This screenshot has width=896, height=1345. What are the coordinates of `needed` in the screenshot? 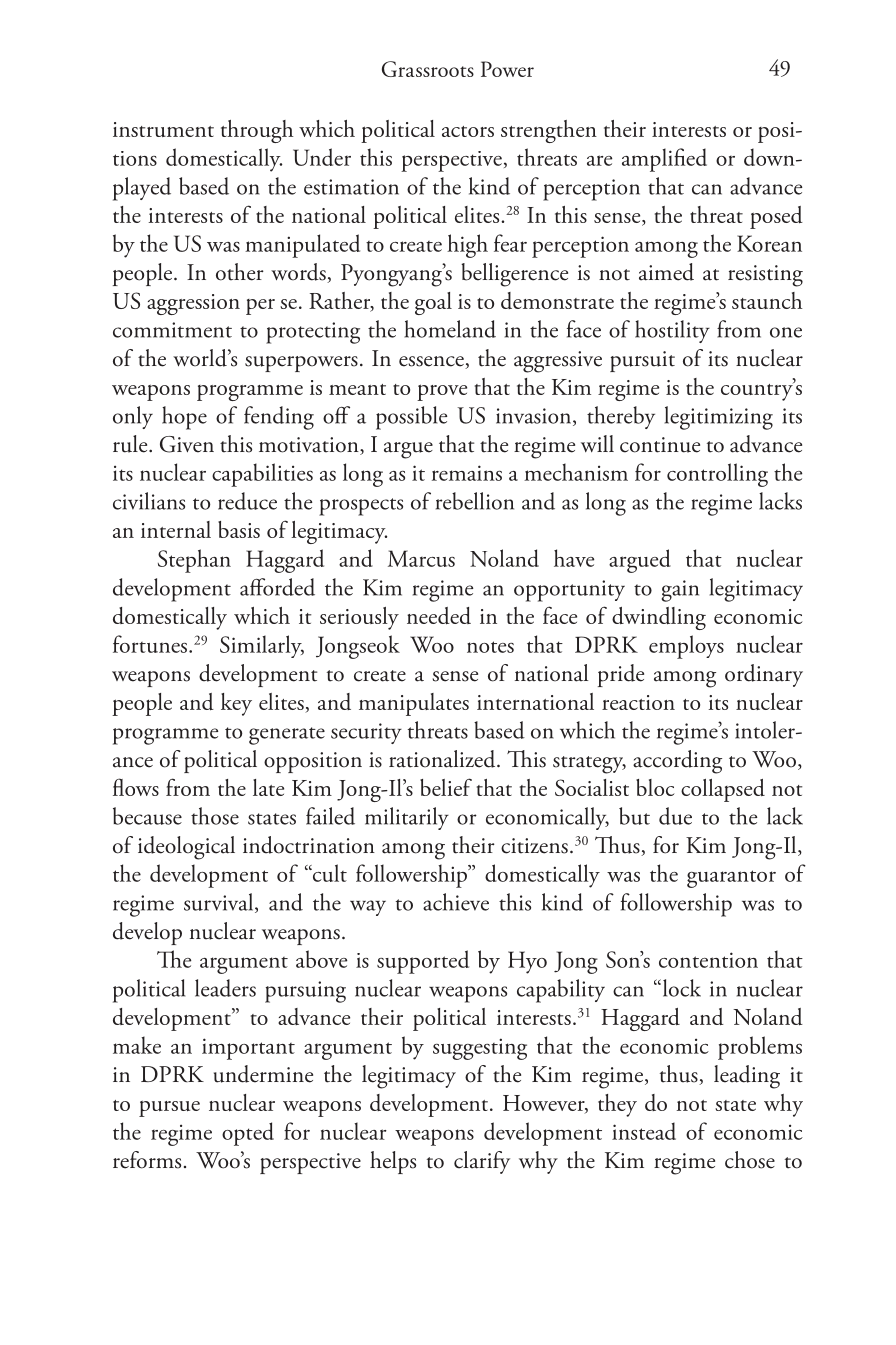 It's located at (439, 615).
